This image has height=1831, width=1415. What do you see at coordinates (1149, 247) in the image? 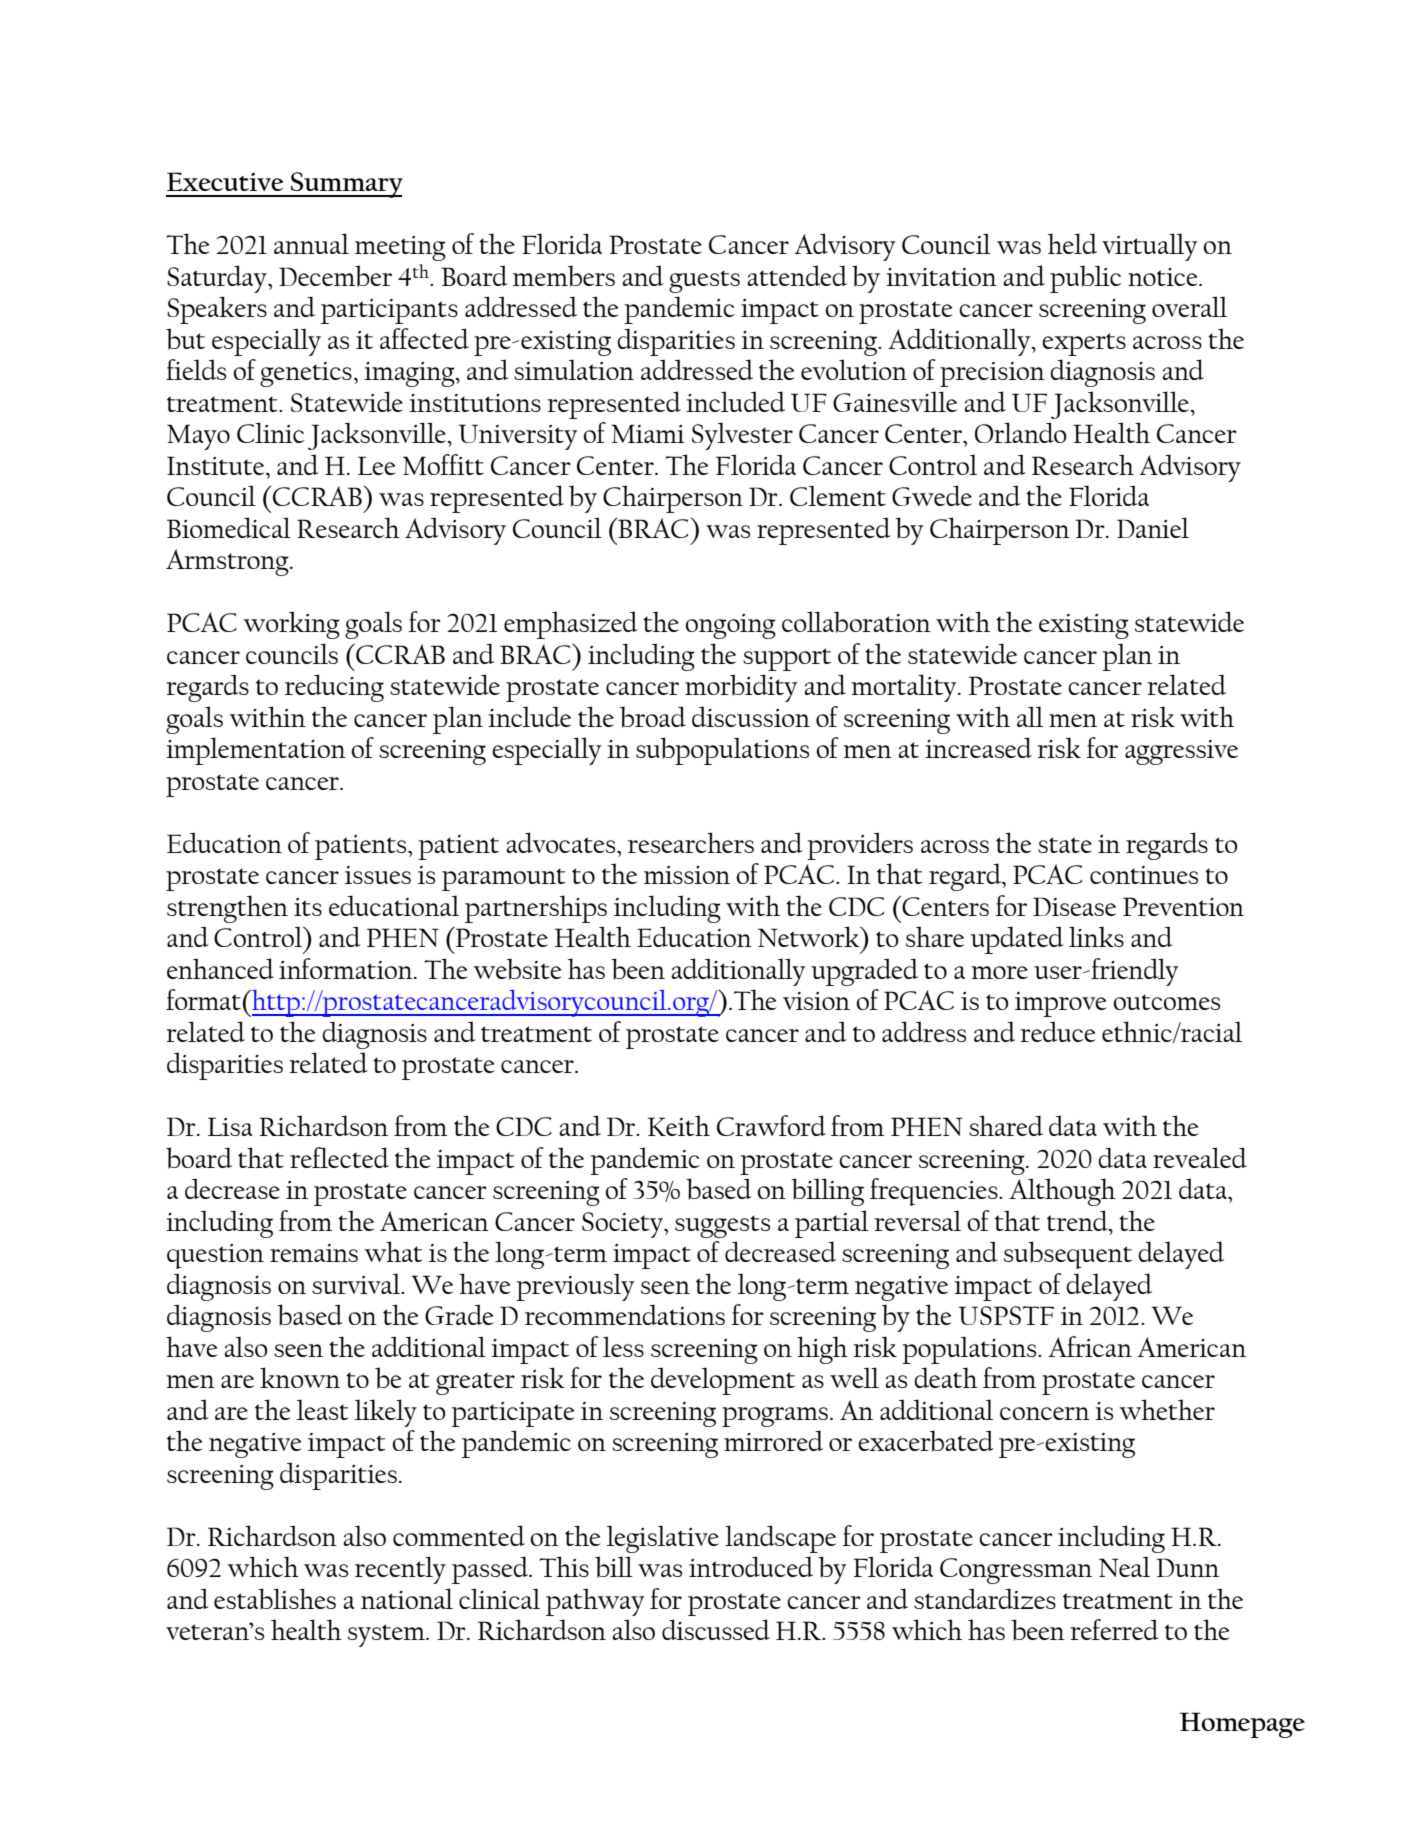
I see `virtually` at bounding box center [1149, 247].
